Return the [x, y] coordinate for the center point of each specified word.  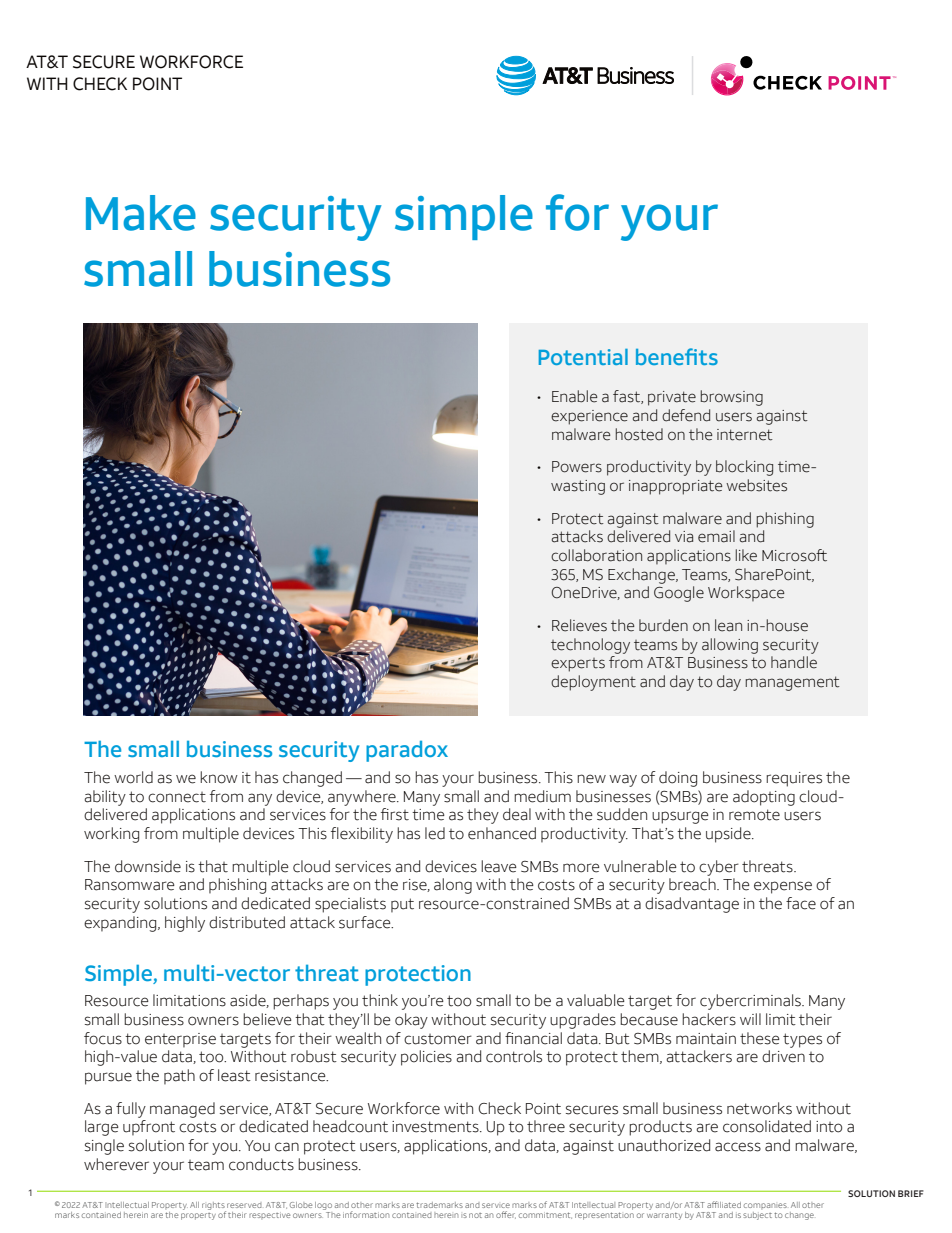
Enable [575, 396]
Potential [583, 357]
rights [214, 1207]
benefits [677, 356]
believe [267, 1019]
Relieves [579, 625]
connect [177, 797]
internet [745, 435]
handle [794, 662]
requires [794, 779]
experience [589, 417]
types [802, 1040]
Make [141, 213]
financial [533, 1038]
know [219, 777]
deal [517, 814]
